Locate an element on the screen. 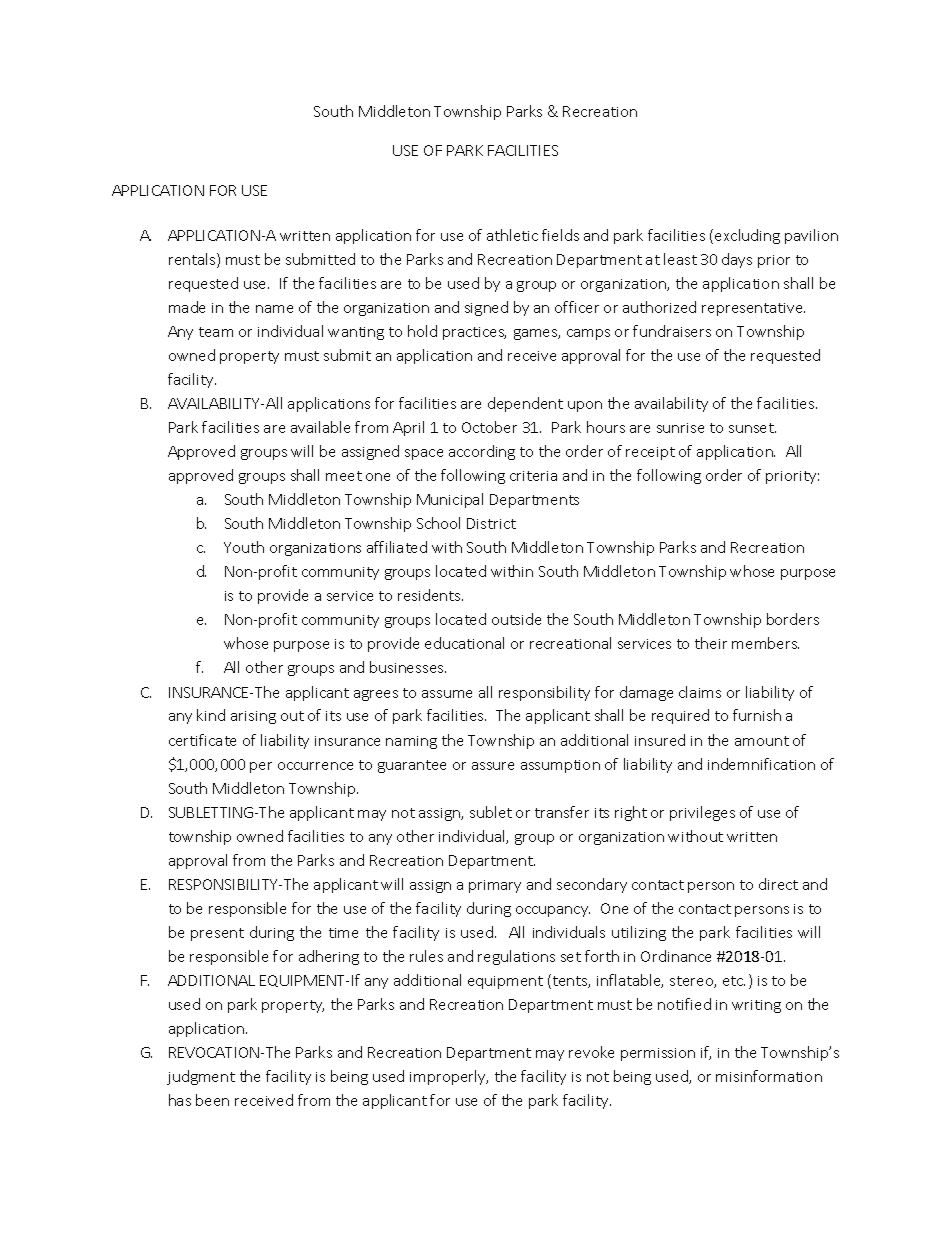  available is located at coordinates (320, 427).
